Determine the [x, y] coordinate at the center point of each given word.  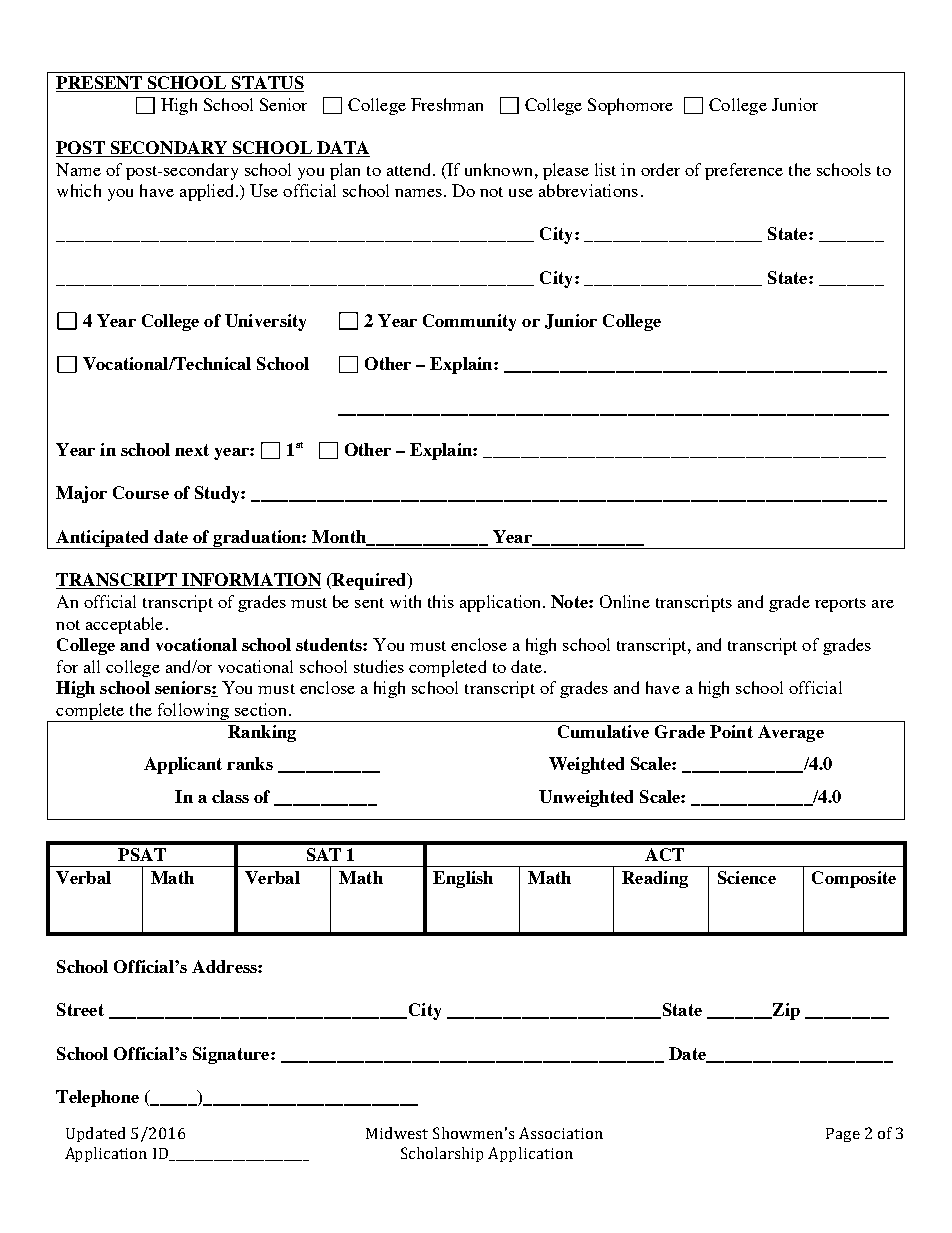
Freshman [447, 104]
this [441, 601]
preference [744, 171]
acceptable [124, 625]
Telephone [97, 1098]
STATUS [267, 84]
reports [840, 605]
